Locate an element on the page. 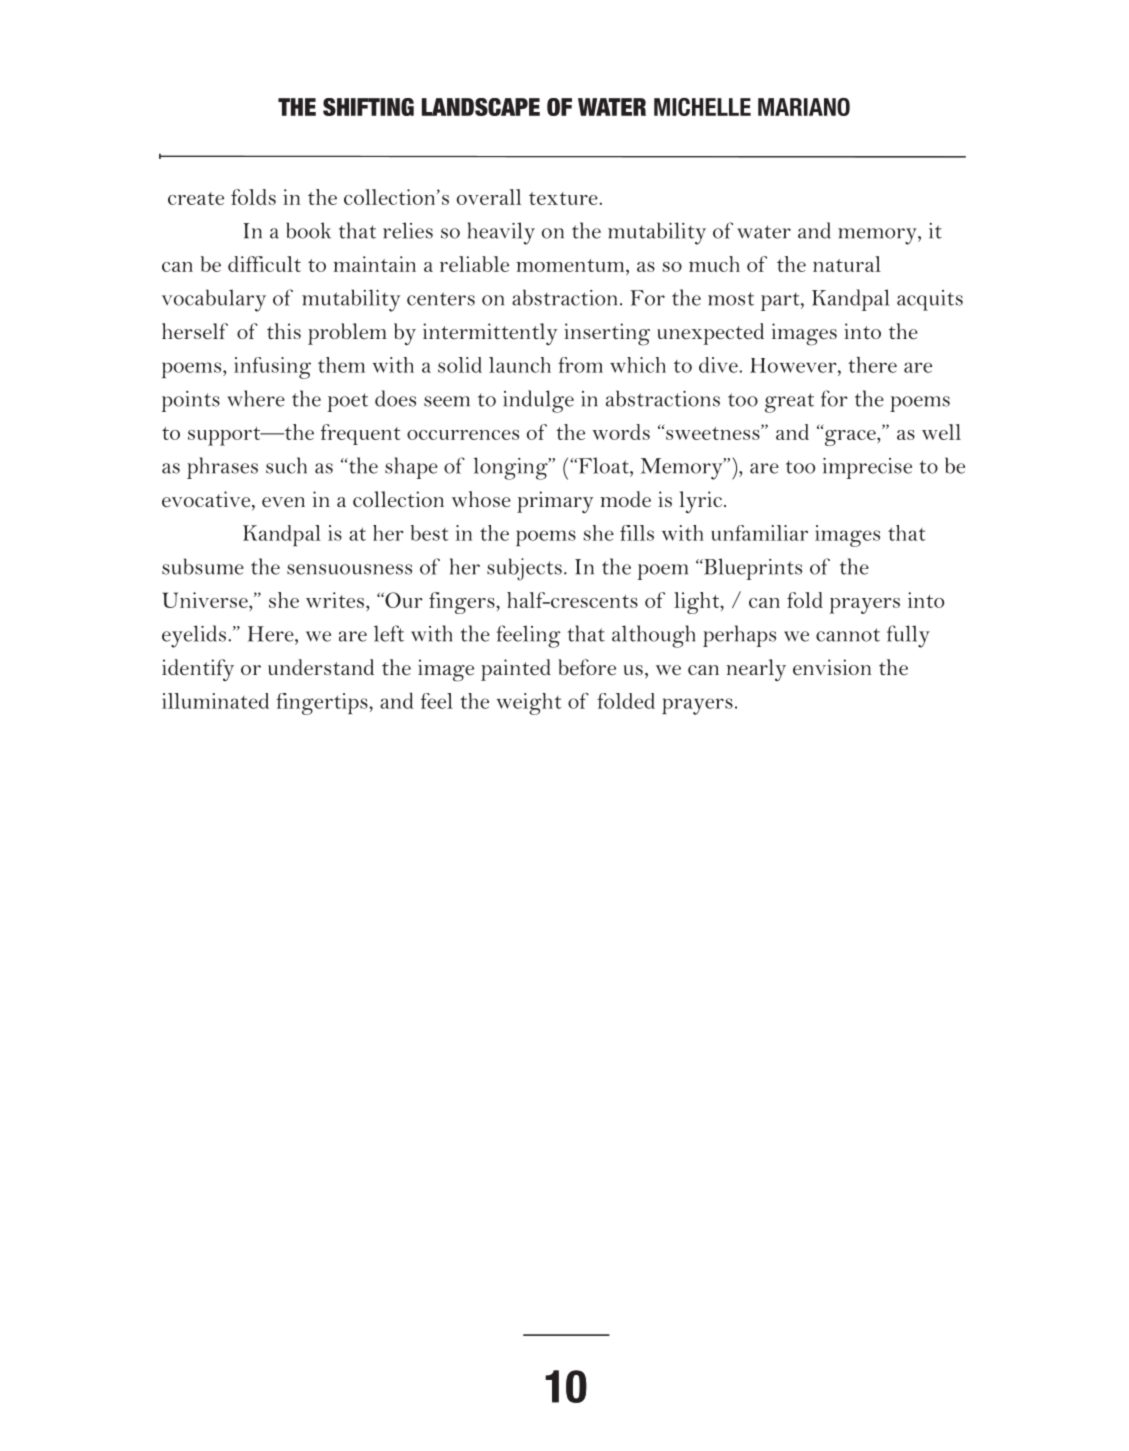 This page has width=1129, height=1451. before is located at coordinates (587, 667).
